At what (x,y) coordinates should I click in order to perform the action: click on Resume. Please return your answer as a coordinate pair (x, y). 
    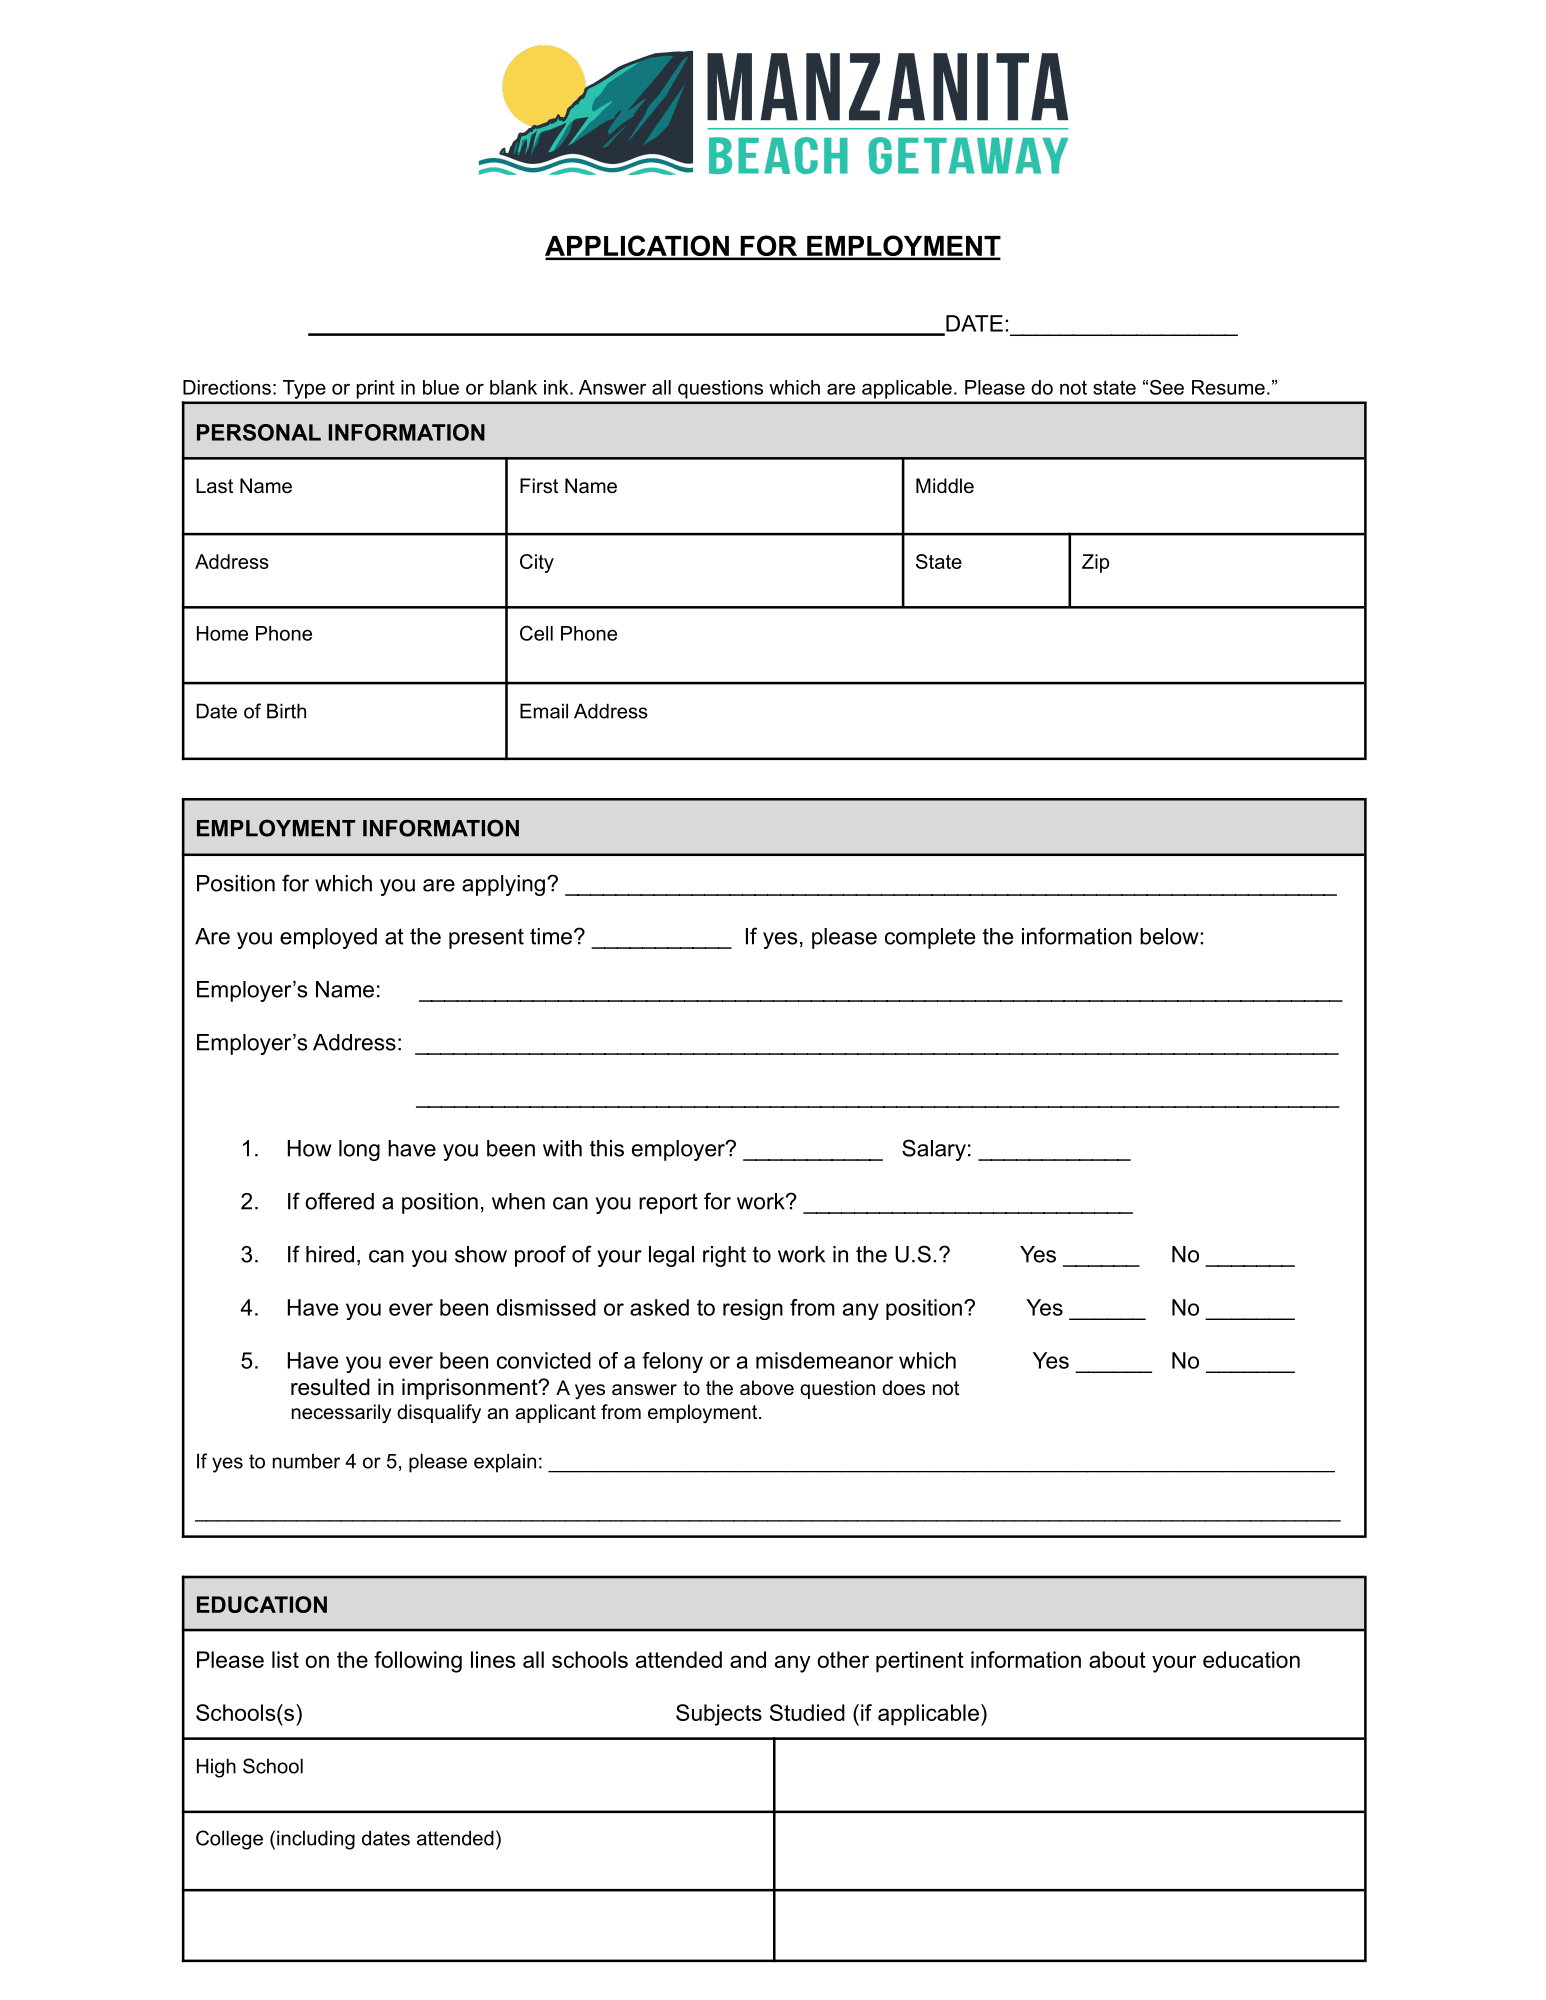
    Looking at the image, I should click on (1228, 387).
